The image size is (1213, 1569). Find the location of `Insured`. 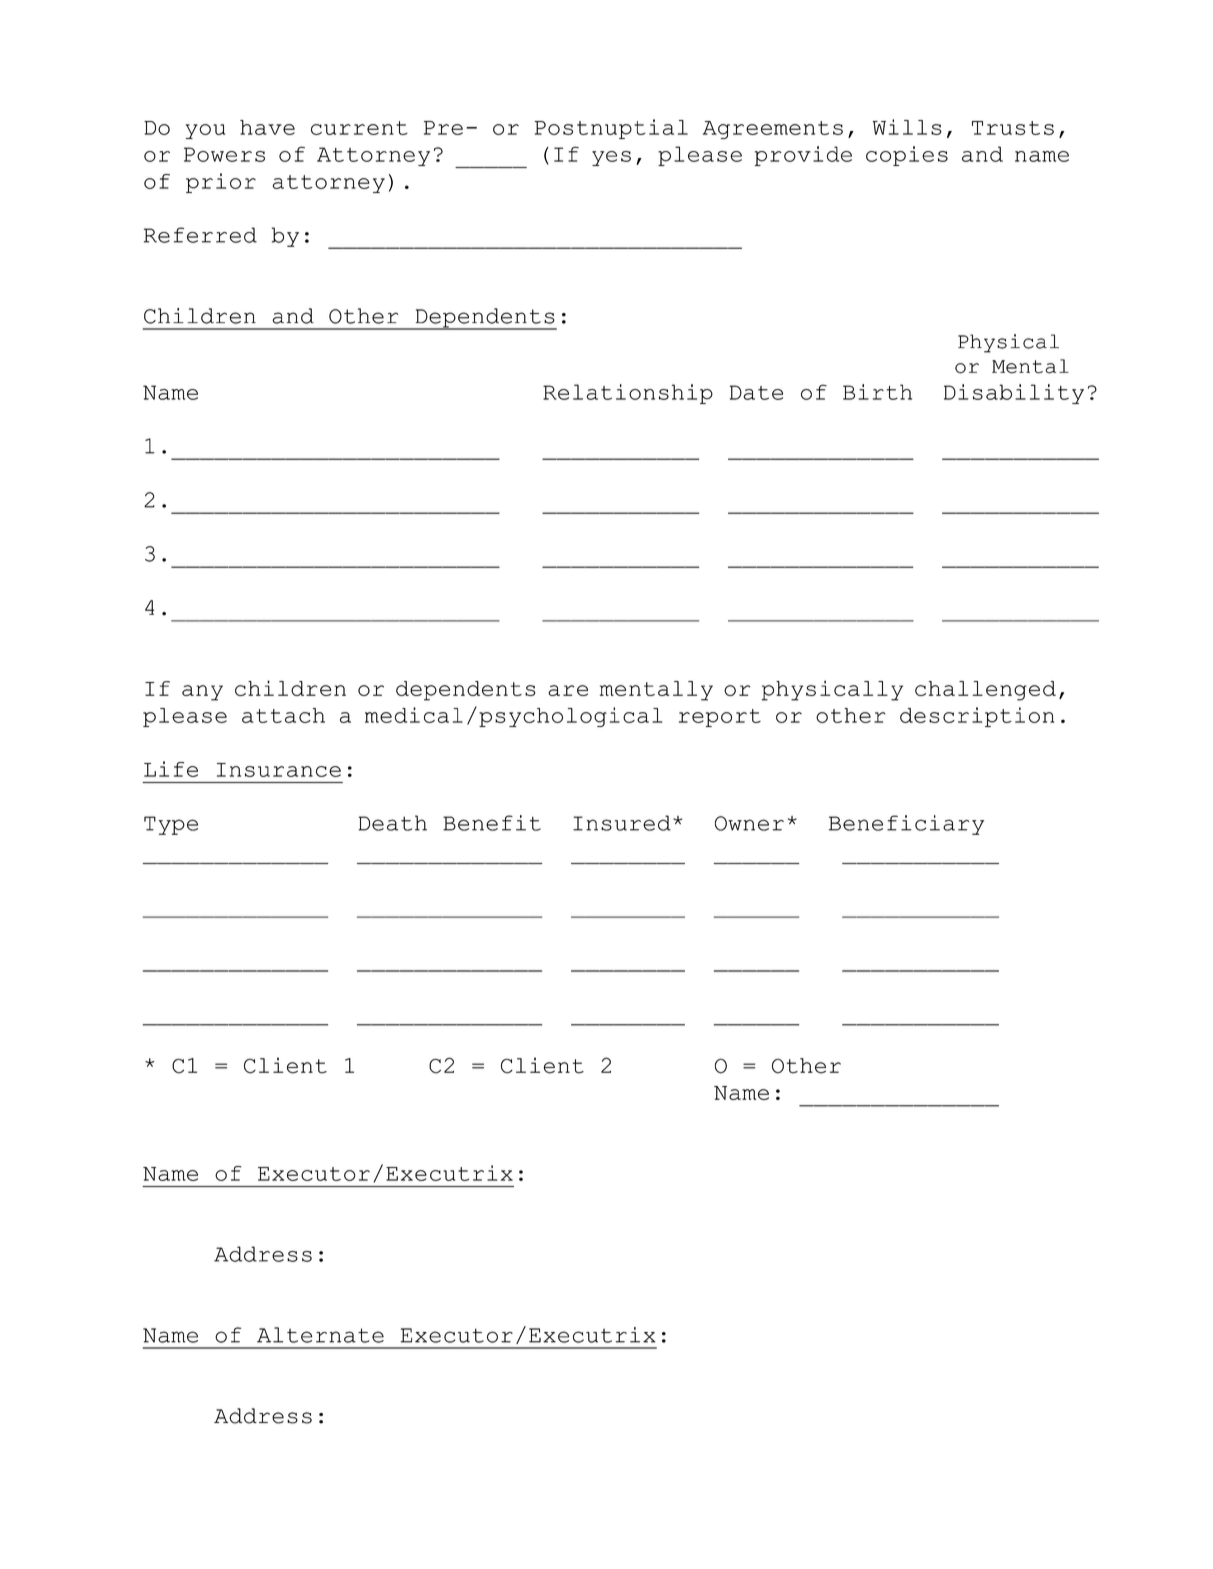

Insured is located at coordinates (622, 823).
